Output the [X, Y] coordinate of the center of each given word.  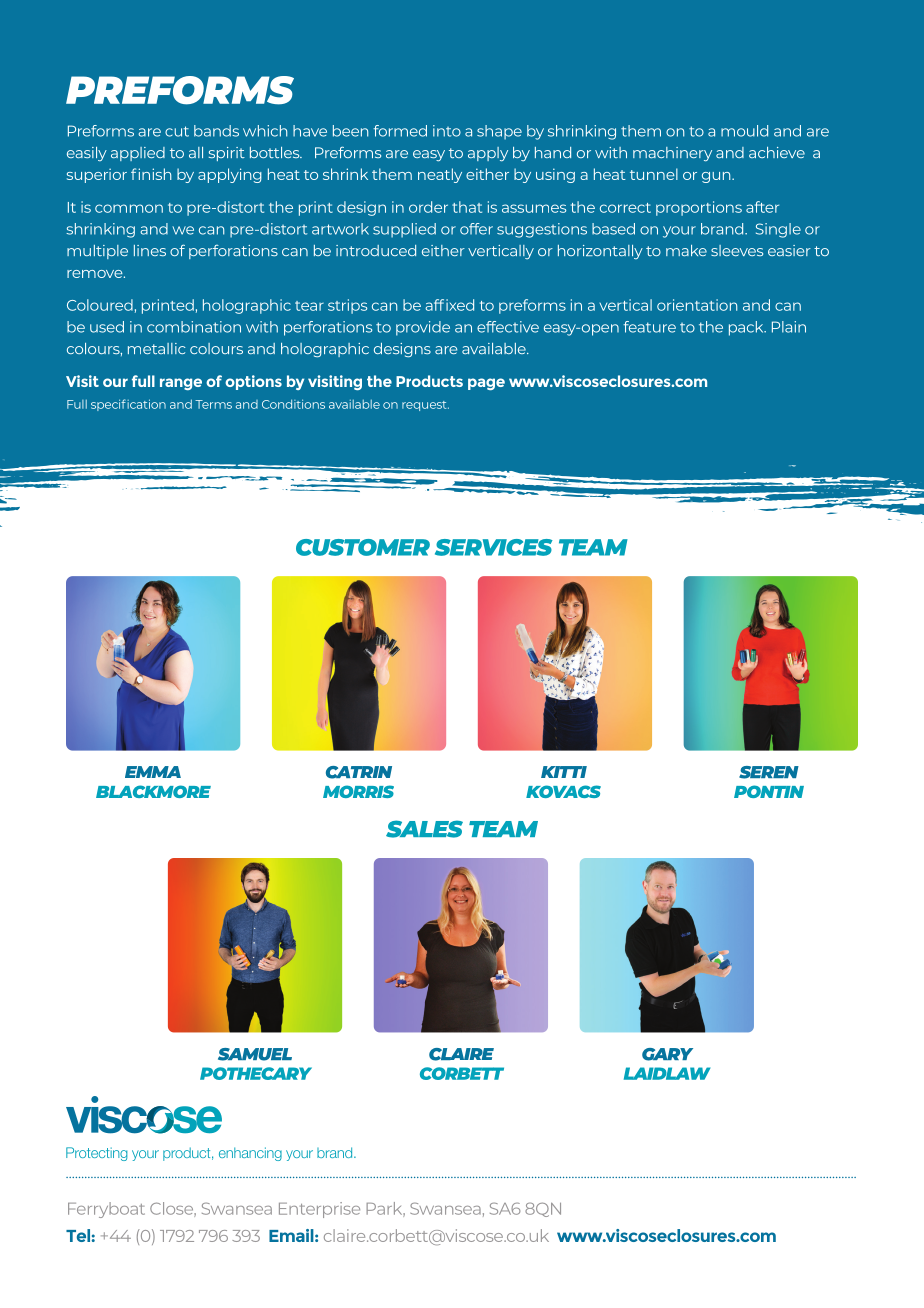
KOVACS [563, 791]
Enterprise [319, 1210]
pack [747, 328]
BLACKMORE [153, 791]
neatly [440, 175]
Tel [78, 1235]
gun [717, 177]
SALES [424, 829]
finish [151, 174]
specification [128, 405]
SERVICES [494, 547]
